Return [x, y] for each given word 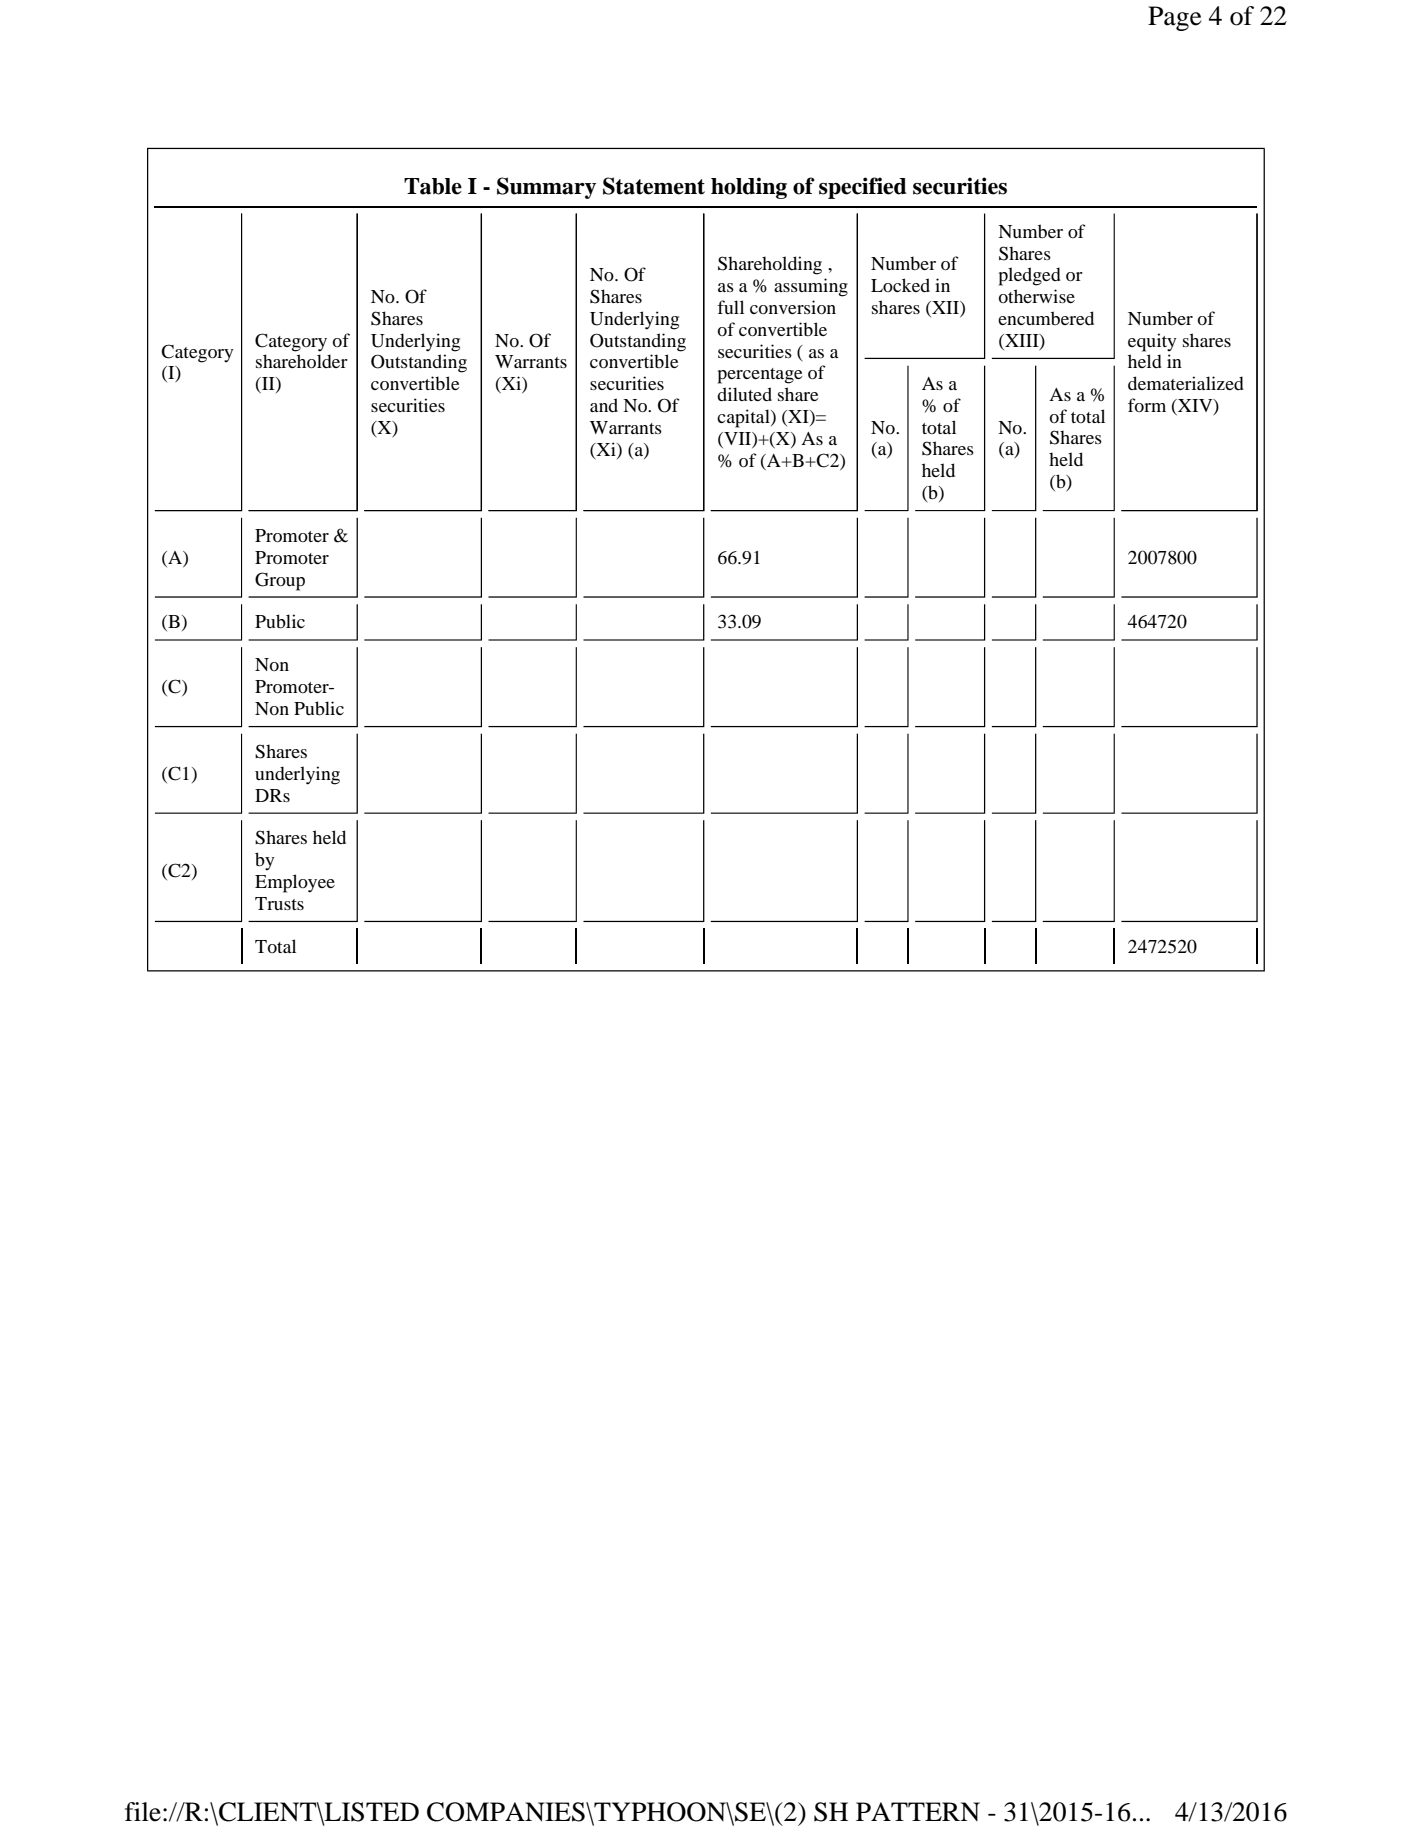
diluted [744, 394]
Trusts [279, 903]
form [1147, 405]
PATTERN [918, 1811]
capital [744, 418]
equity [1152, 342]
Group [280, 581]
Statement [654, 186]
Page [1174, 18]
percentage [760, 376]
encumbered [1046, 318]
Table [433, 186]
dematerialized [1186, 383]
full [730, 307]
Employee [295, 883]
